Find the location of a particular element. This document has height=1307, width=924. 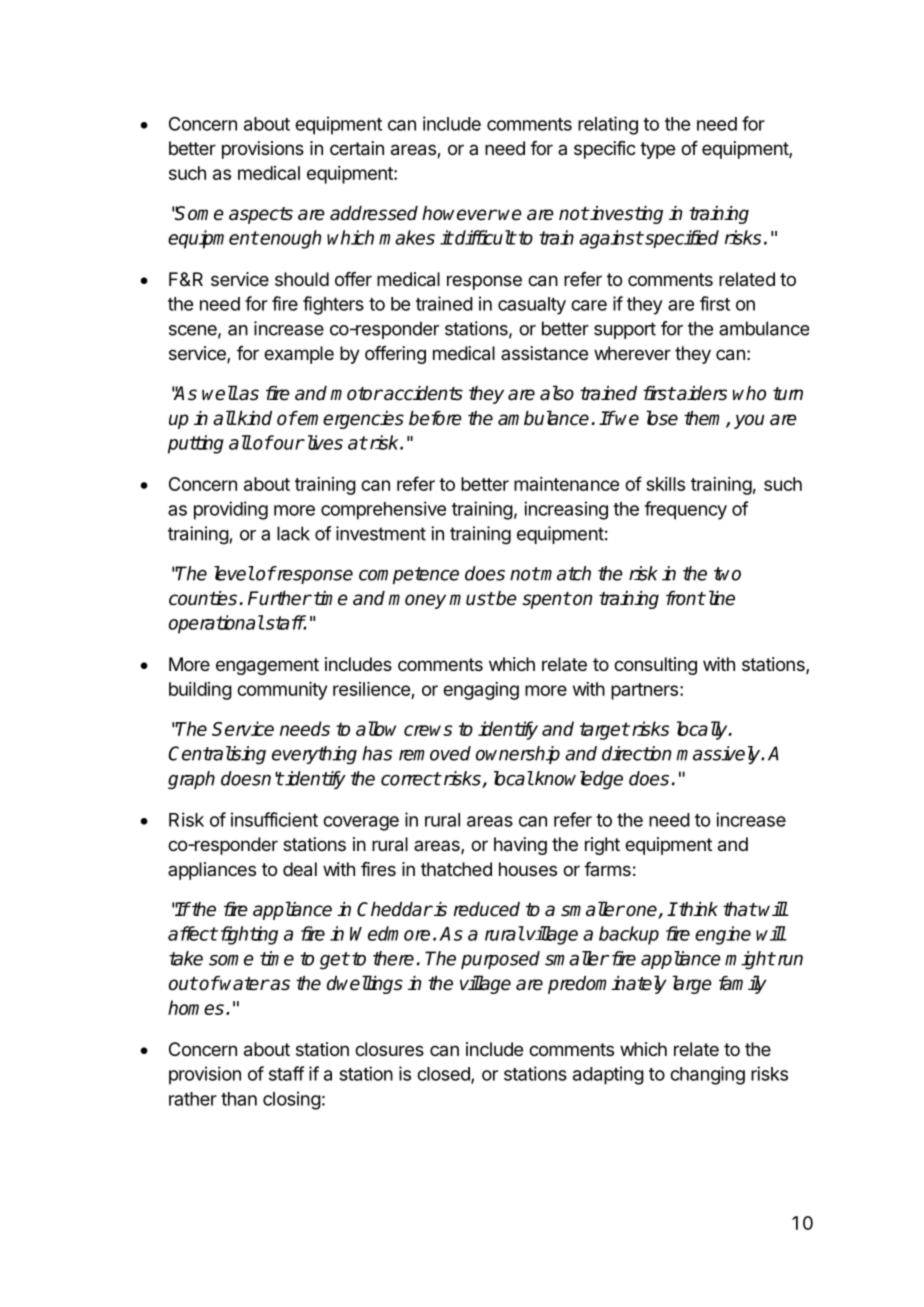

you is located at coordinates (749, 421).
